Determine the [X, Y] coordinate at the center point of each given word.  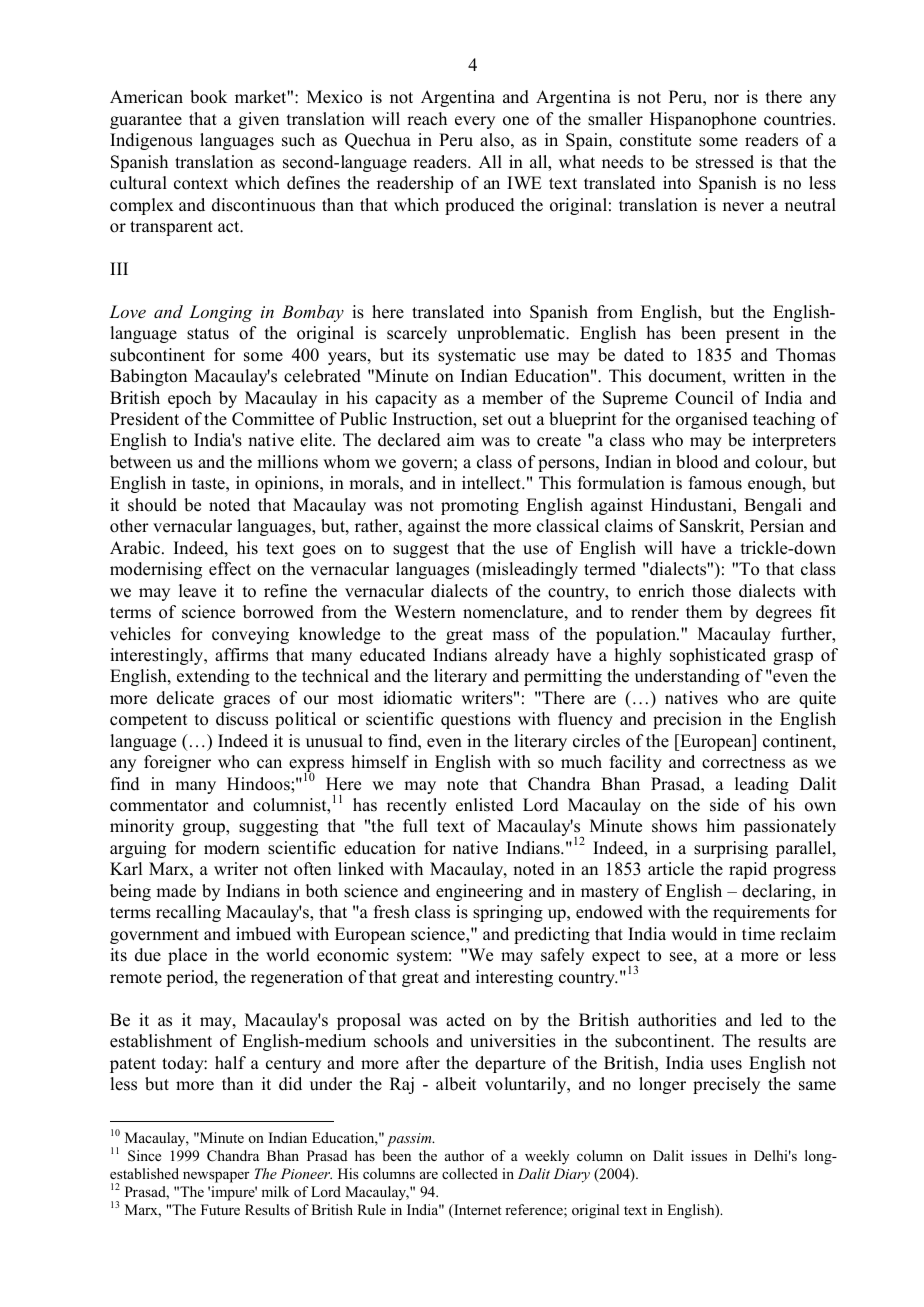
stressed [725, 162]
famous [715, 483]
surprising [731, 849]
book [208, 97]
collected [470, 1173]
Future [220, 1209]
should [152, 505]
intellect [492, 483]
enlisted [485, 805]
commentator [159, 806]
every [475, 122]
